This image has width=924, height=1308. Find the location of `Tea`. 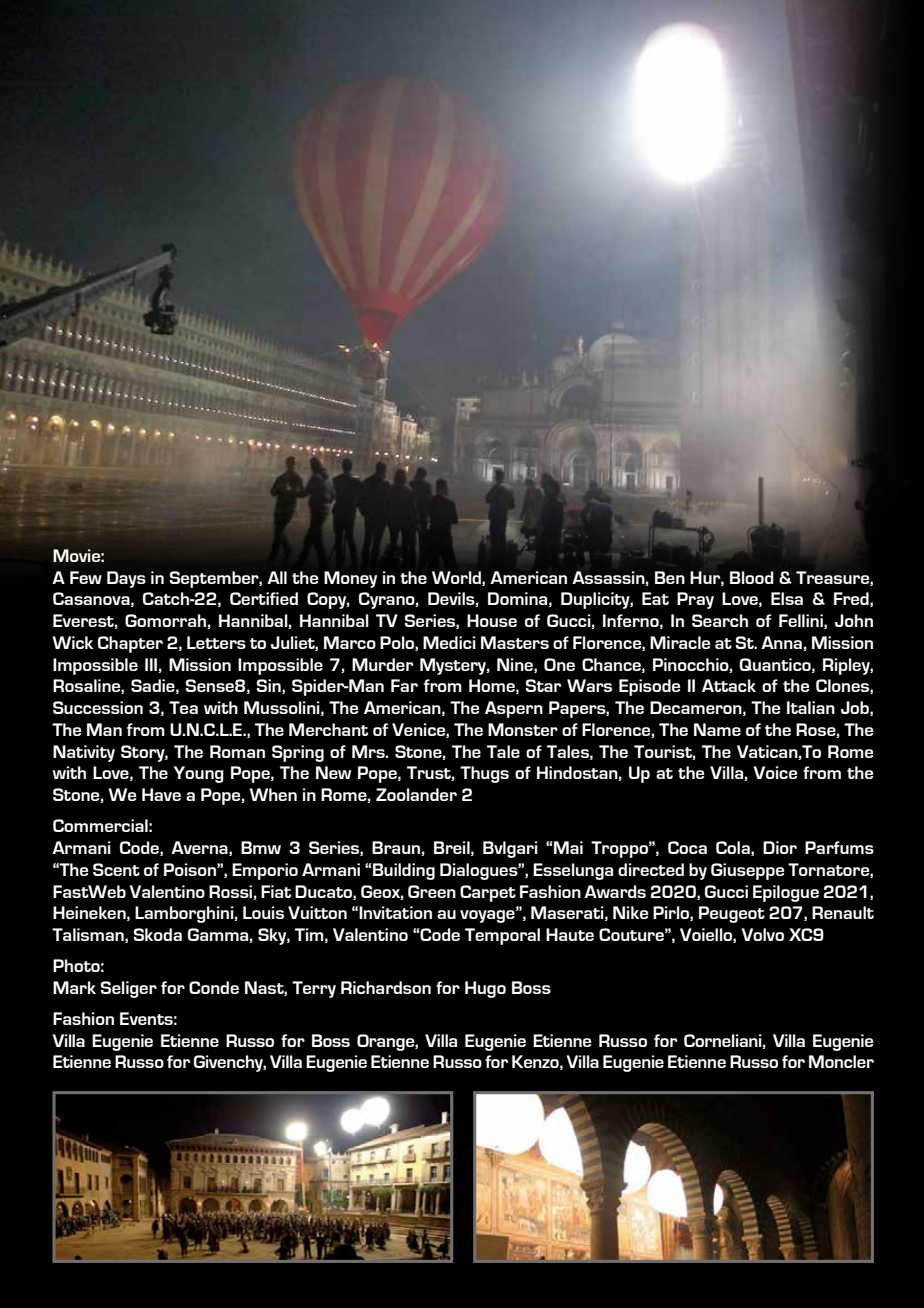

Tea is located at coordinates (183, 707).
